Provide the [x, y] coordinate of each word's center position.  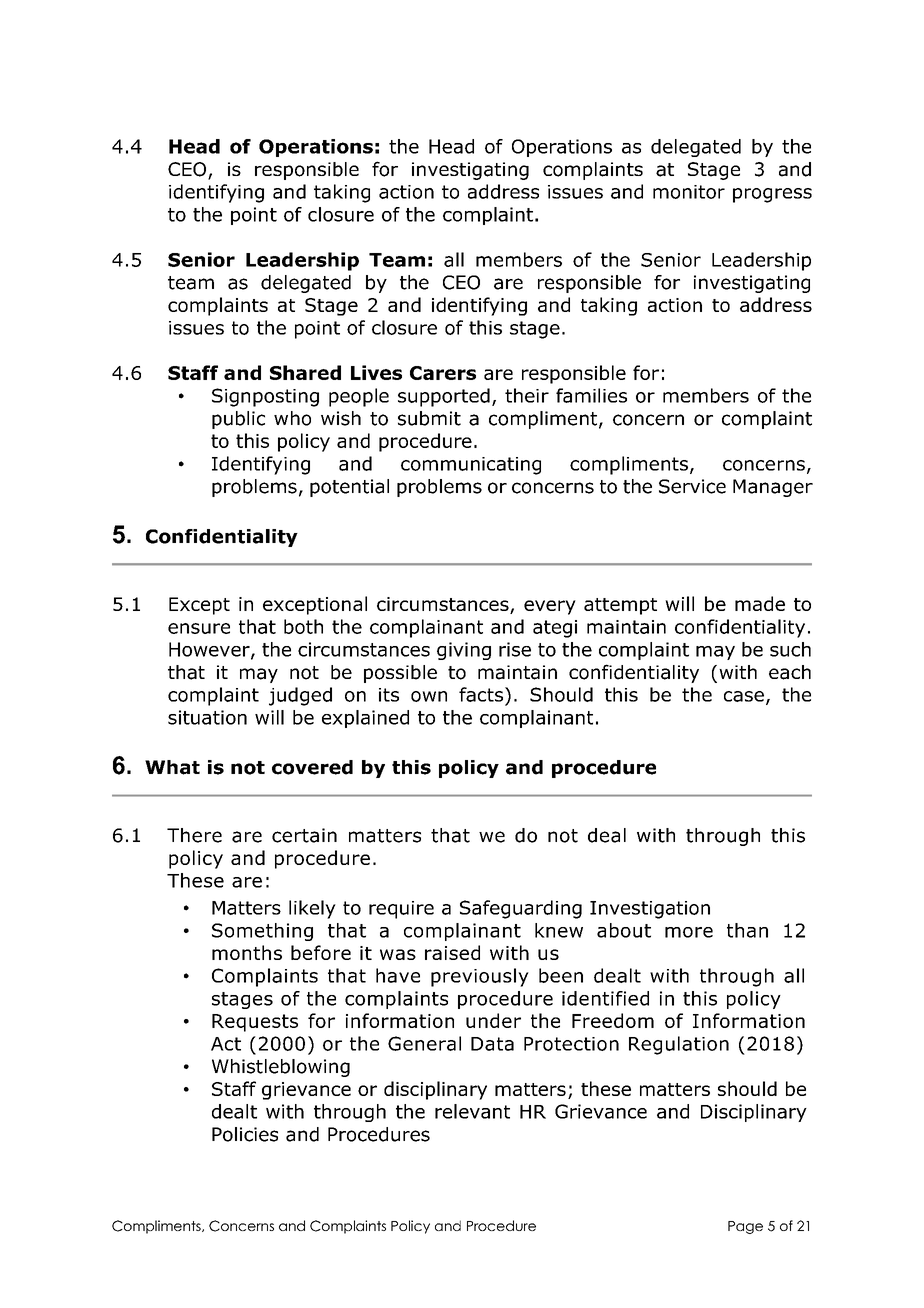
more [689, 932]
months [247, 952]
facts [482, 694]
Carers [443, 373]
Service [692, 486]
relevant [472, 1111]
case [744, 696]
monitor [689, 192]
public [238, 420]
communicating [471, 466]
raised [452, 952]
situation [207, 717]
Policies [245, 1134]
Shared [305, 372]
